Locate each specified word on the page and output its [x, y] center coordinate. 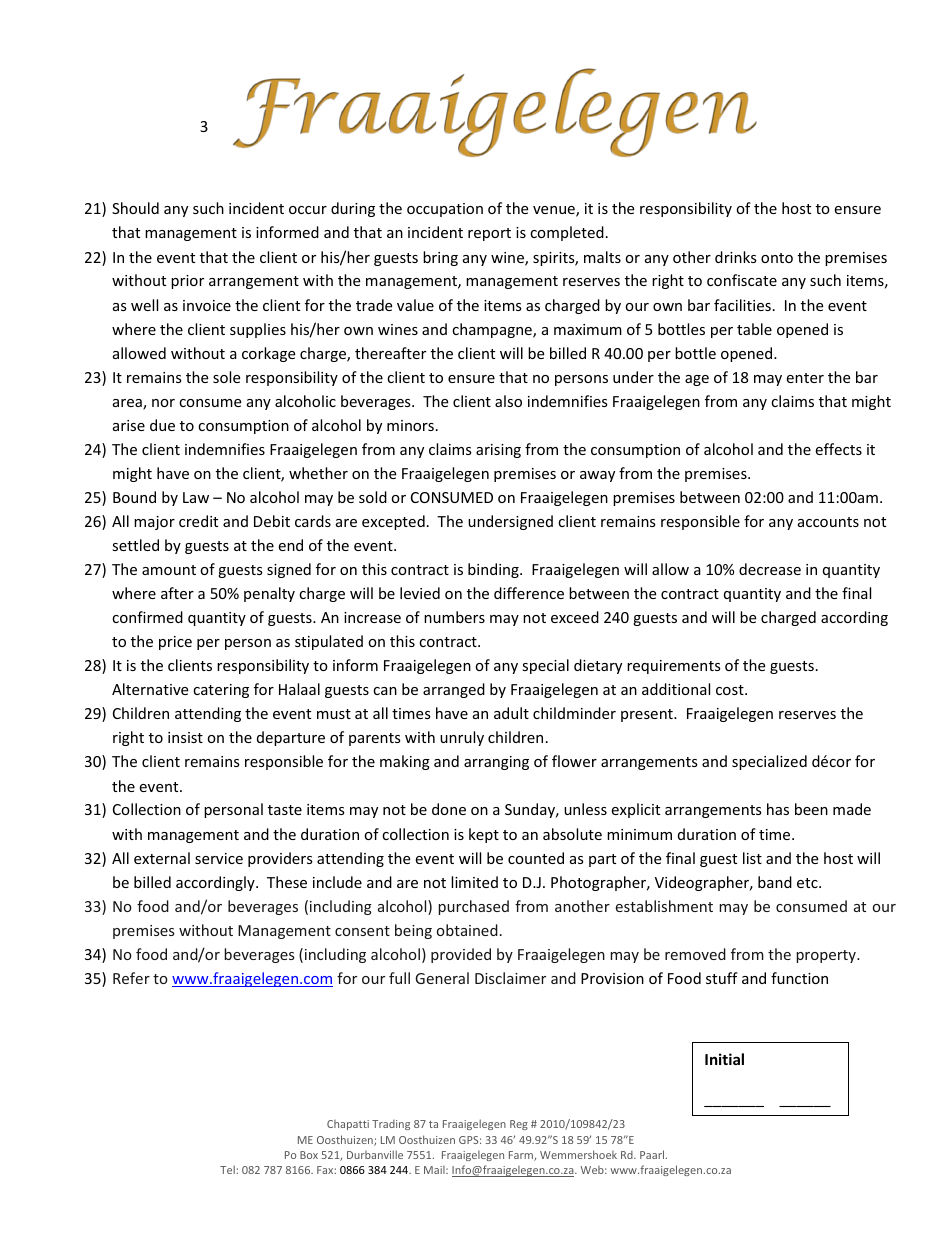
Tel [228, 1169]
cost [731, 690]
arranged [454, 690]
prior [187, 282]
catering [221, 691]
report [489, 234]
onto [777, 258]
